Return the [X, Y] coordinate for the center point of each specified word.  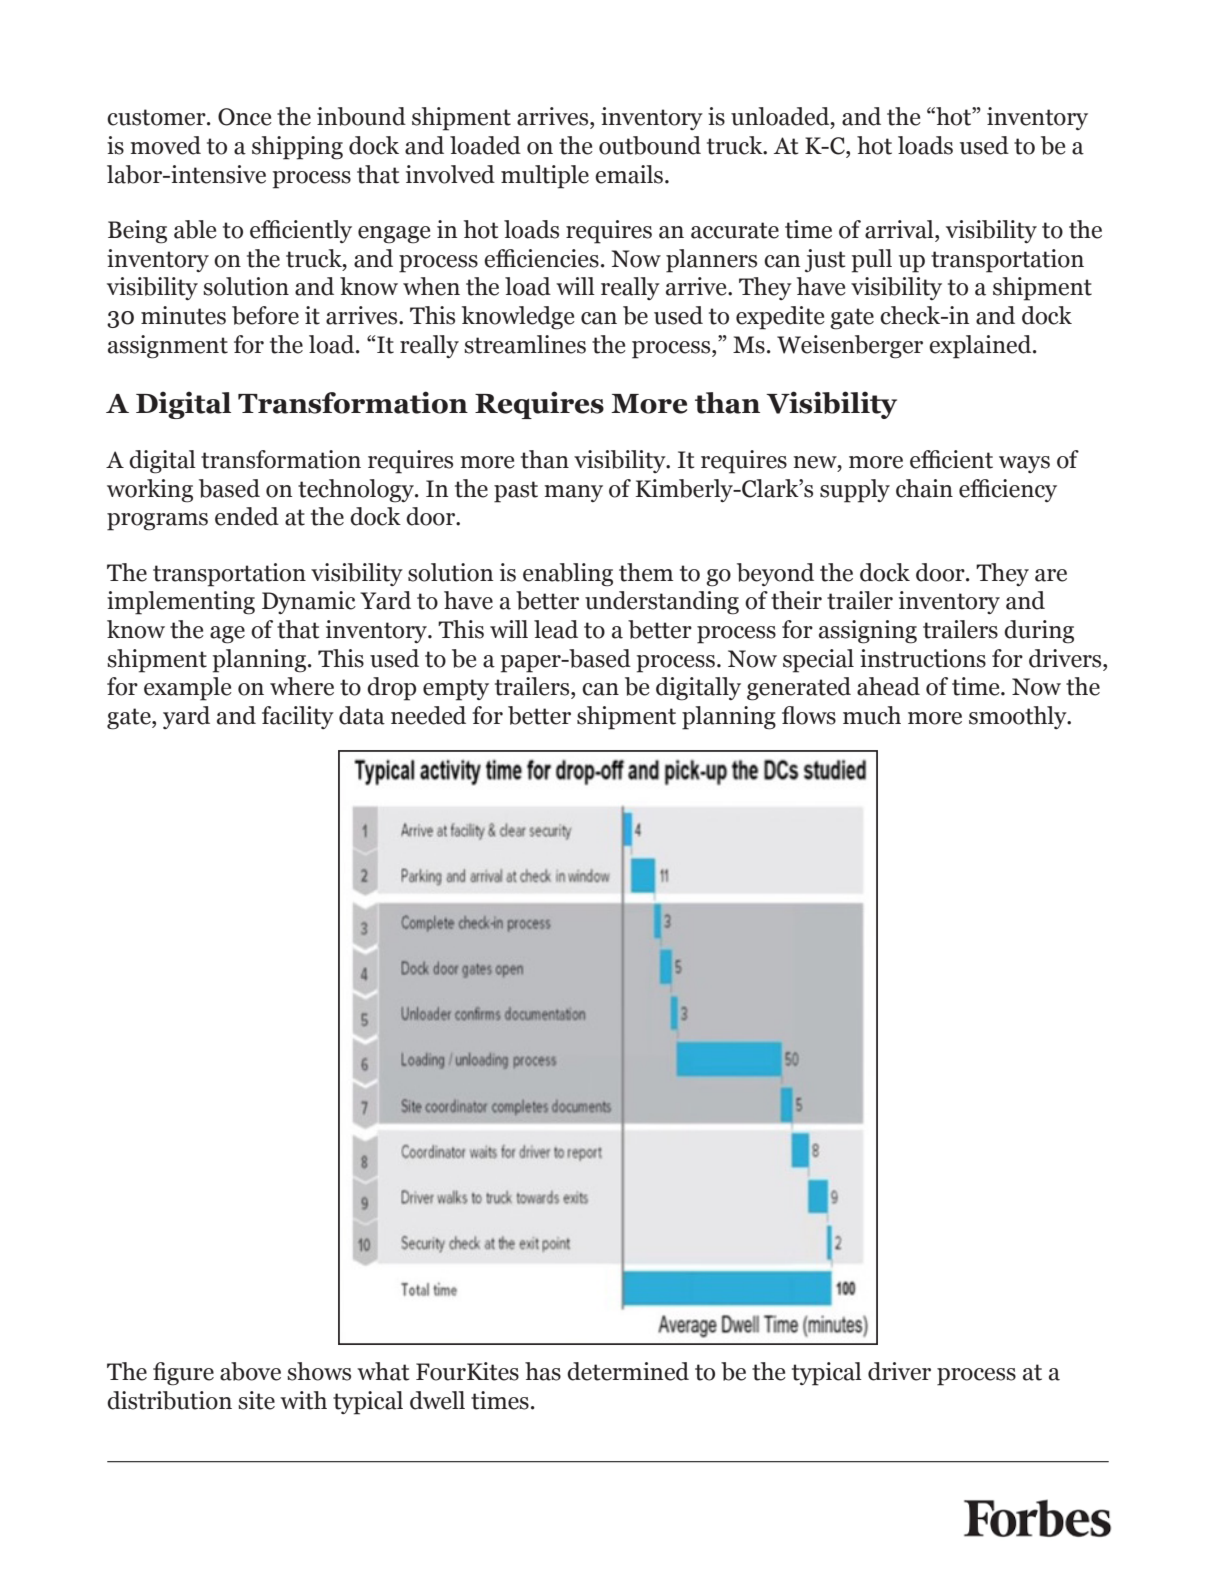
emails [629, 174]
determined [628, 1371]
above [250, 1371]
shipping [297, 148]
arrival [900, 229]
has [543, 1371]
